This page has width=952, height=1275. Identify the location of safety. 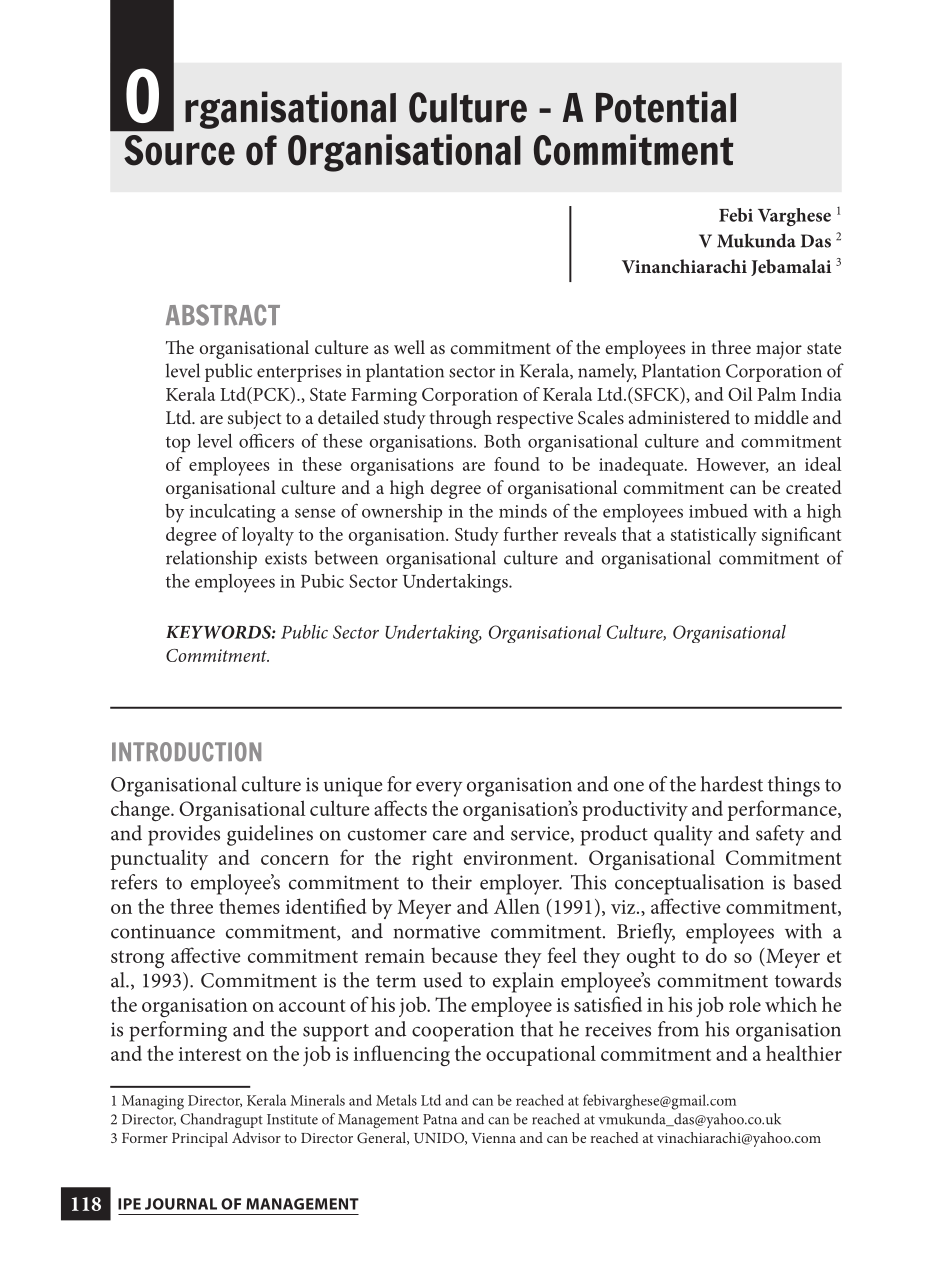
(780, 835).
